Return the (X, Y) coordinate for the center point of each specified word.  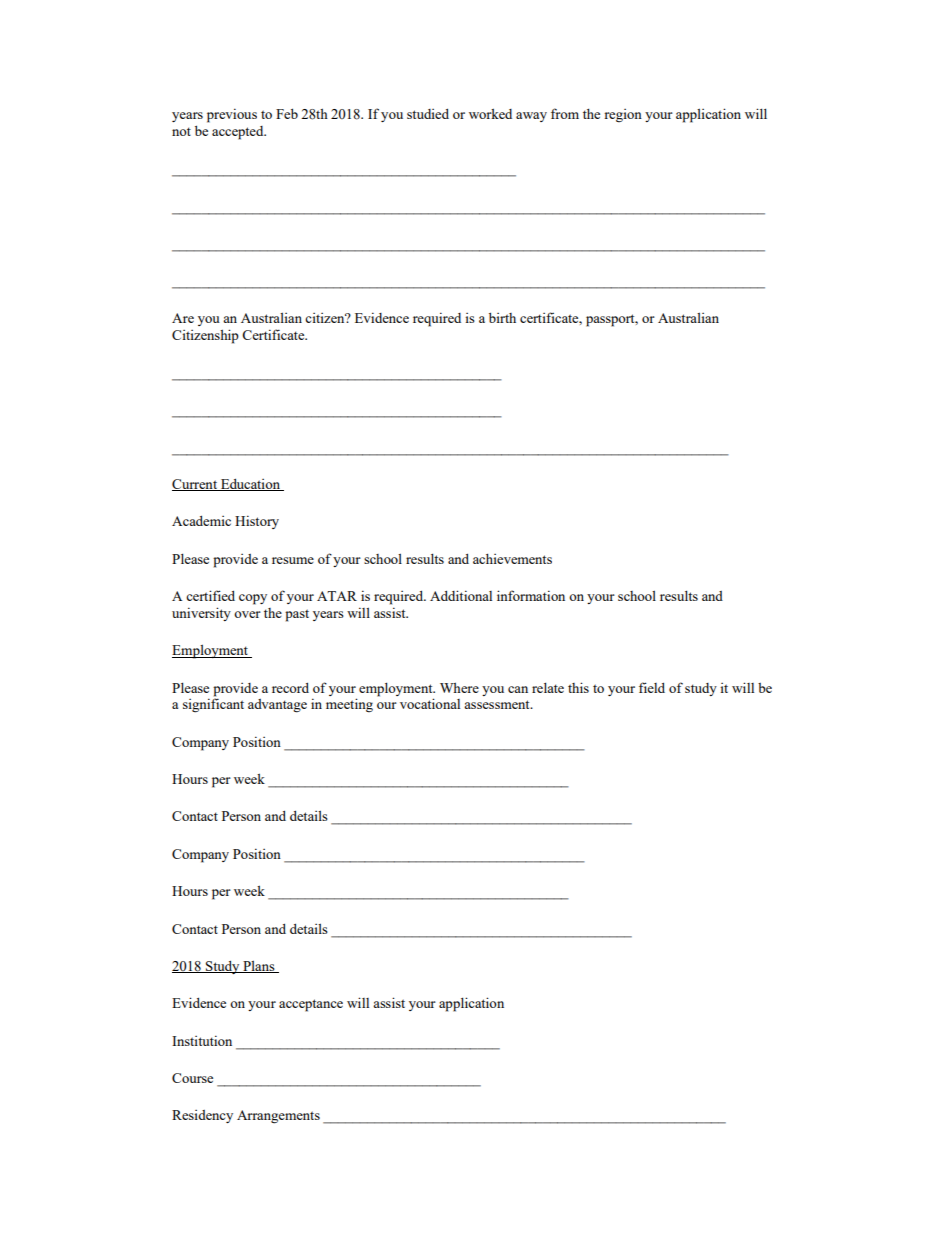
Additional (461, 595)
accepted (239, 133)
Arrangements (278, 1117)
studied (428, 114)
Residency (202, 1116)
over (247, 614)
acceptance (311, 1005)
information (531, 595)
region (623, 116)
